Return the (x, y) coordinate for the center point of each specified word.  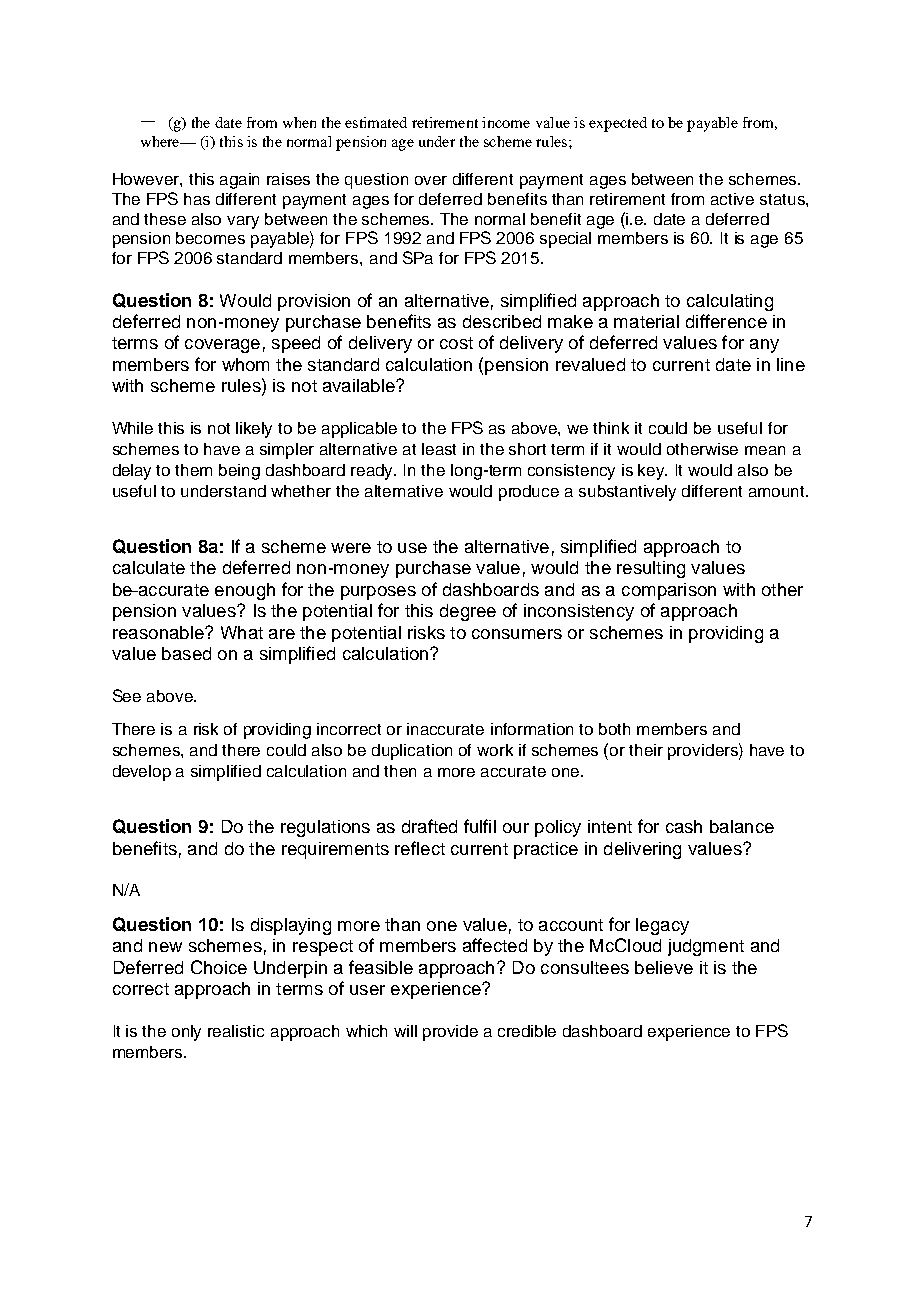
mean (765, 450)
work (495, 750)
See (127, 695)
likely (254, 430)
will (405, 1031)
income (506, 122)
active (732, 199)
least (439, 449)
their (646, 750)
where (161, 141)
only (186, 1033)
